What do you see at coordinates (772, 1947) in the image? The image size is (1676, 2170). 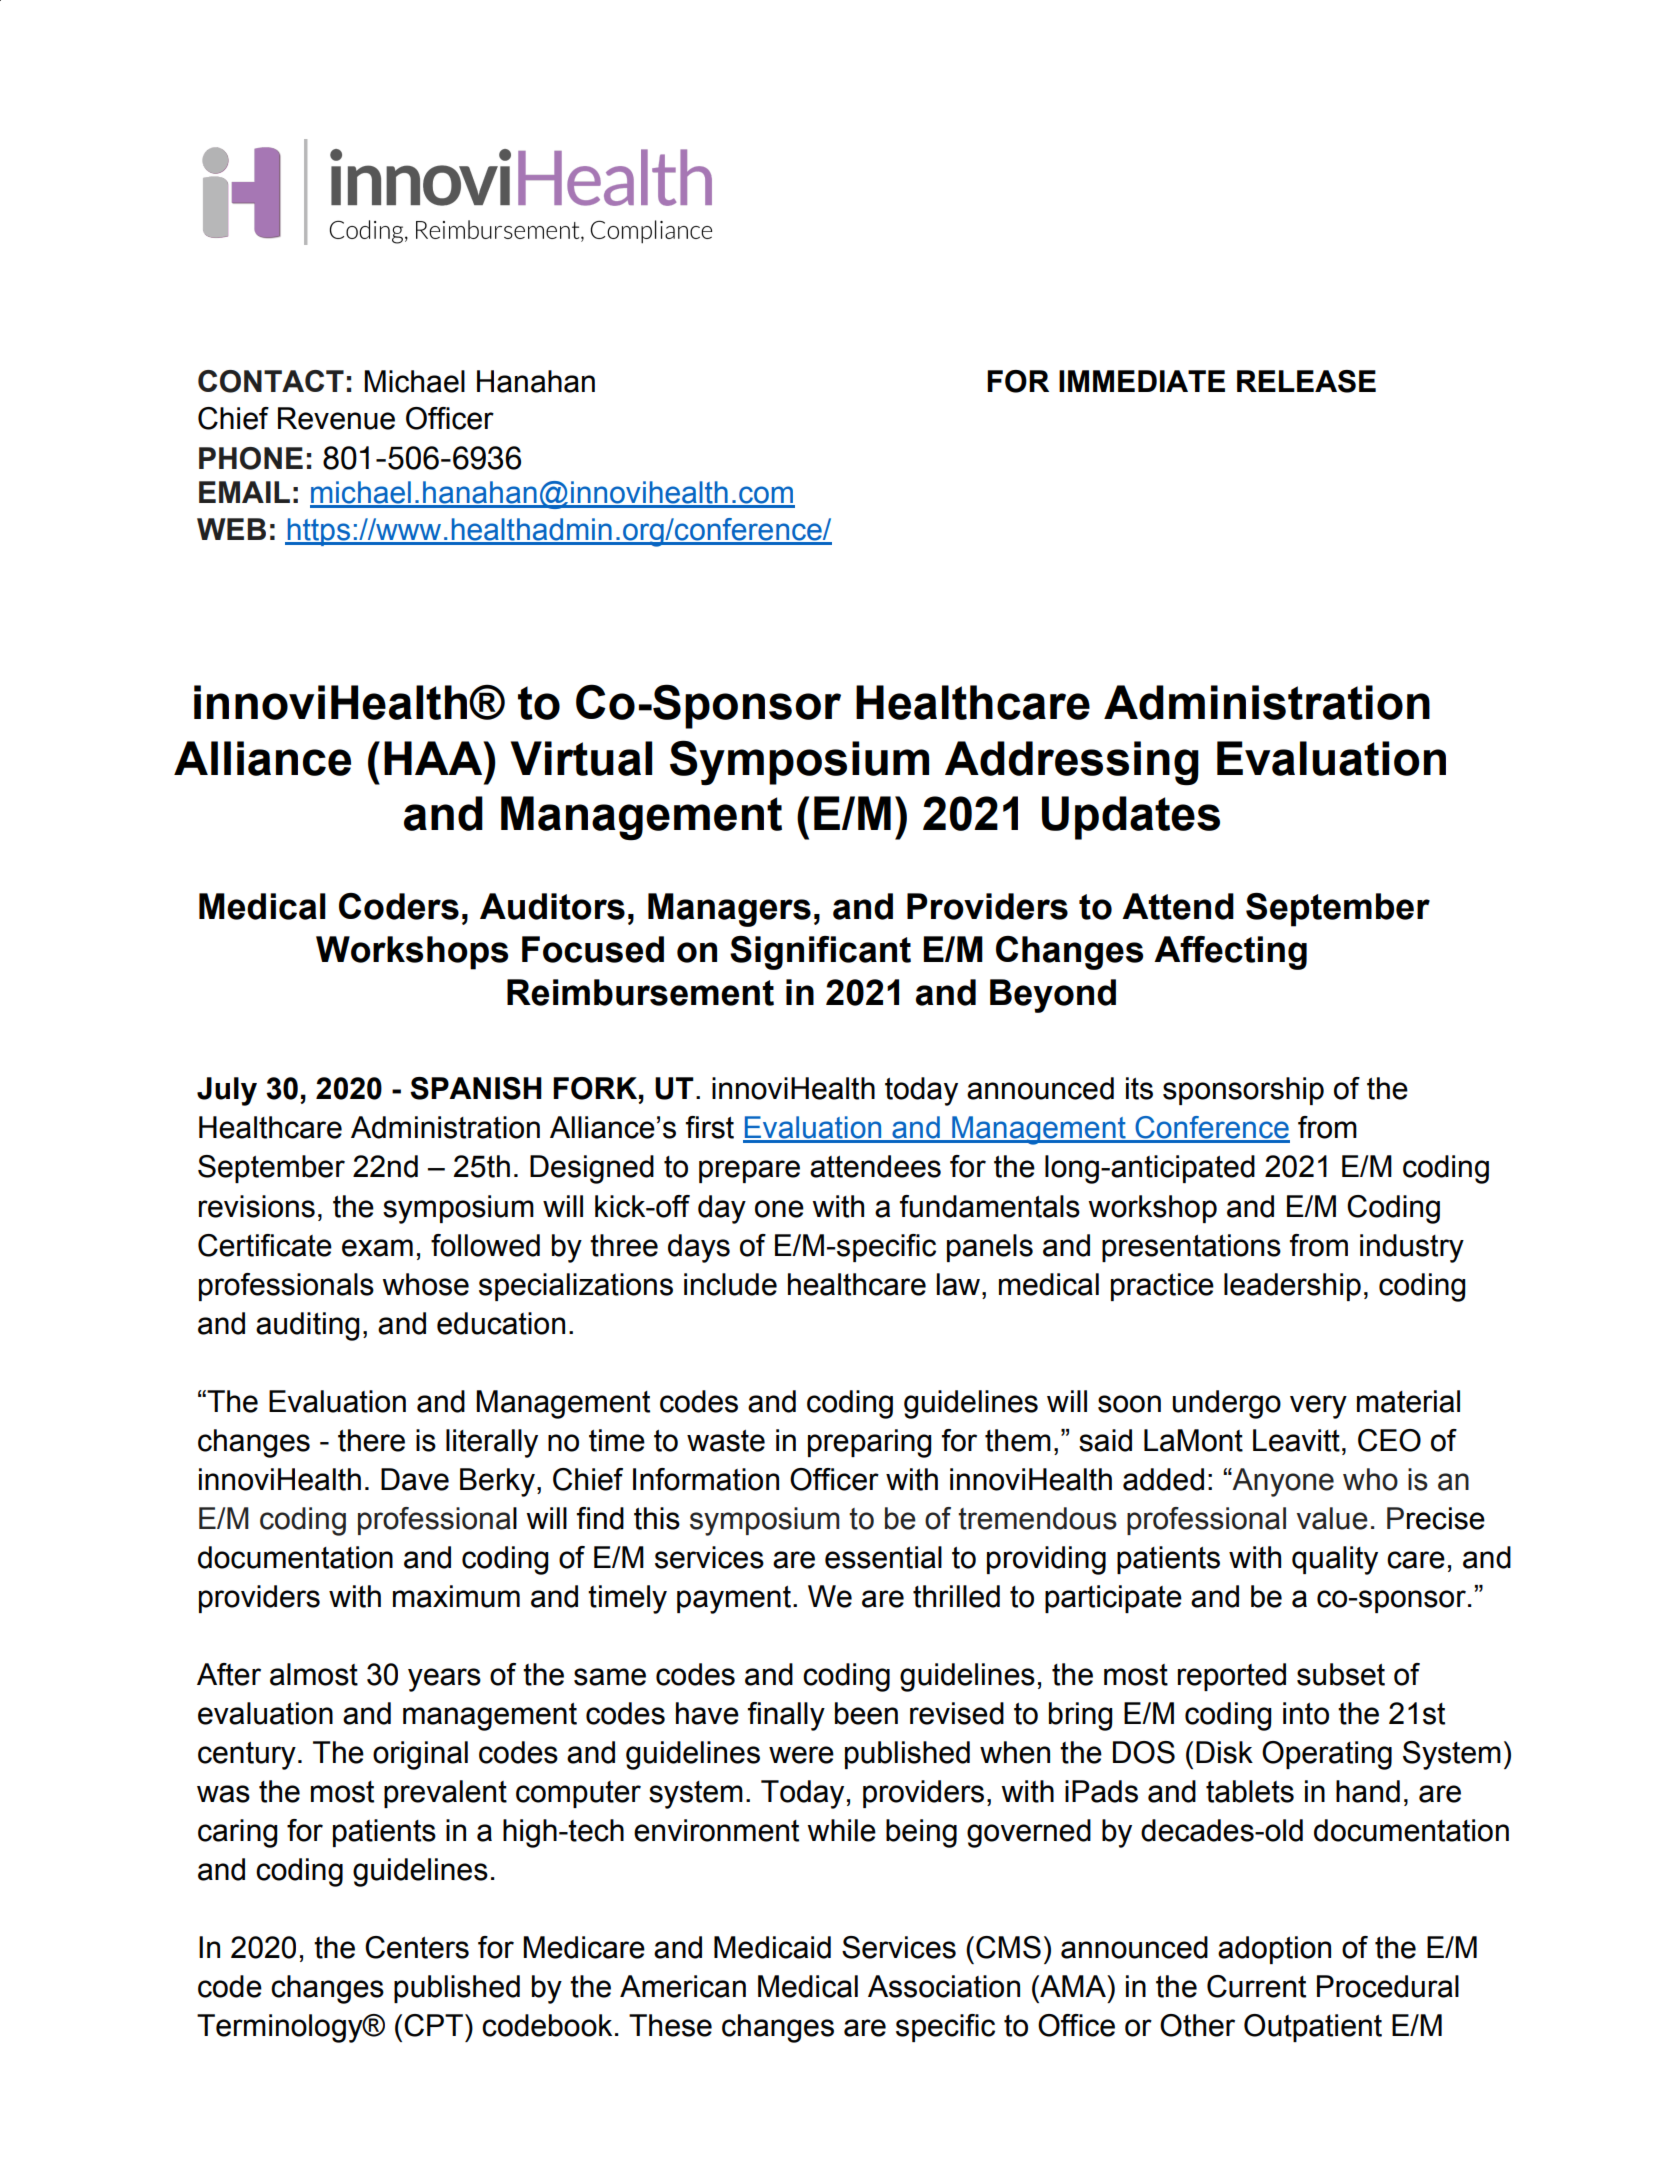 I see `Medicaid` at bounding box center [772, 1947].
